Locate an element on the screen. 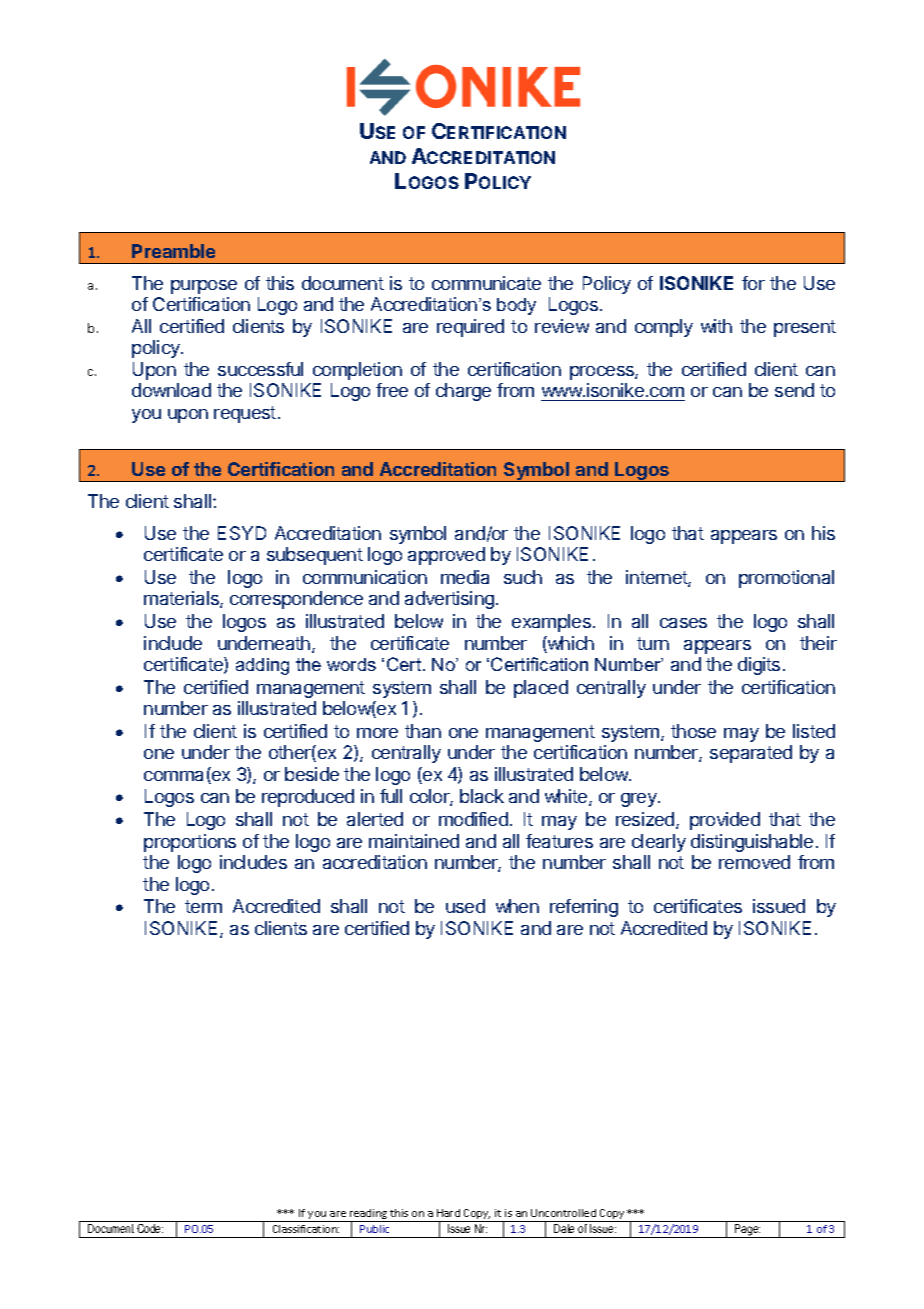 This screenshot has width=924, height=1309. reading is located at coordinates (368, 1215).
